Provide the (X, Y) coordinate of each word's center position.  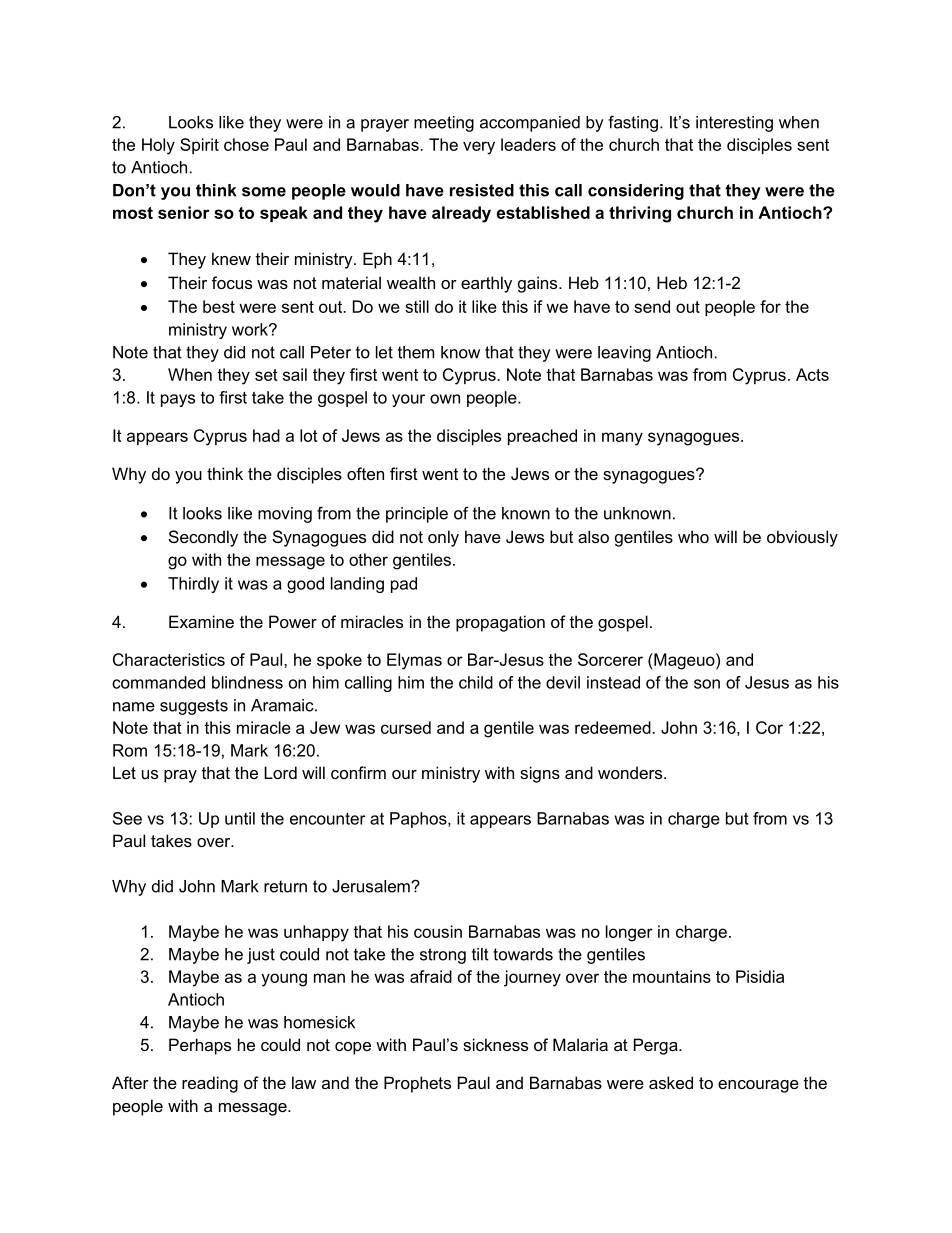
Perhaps (200, 1046)
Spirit (199, 146)
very (479, 148)
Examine (201, 621)
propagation (500, 623)
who (693, 536)
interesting (734, 124)
